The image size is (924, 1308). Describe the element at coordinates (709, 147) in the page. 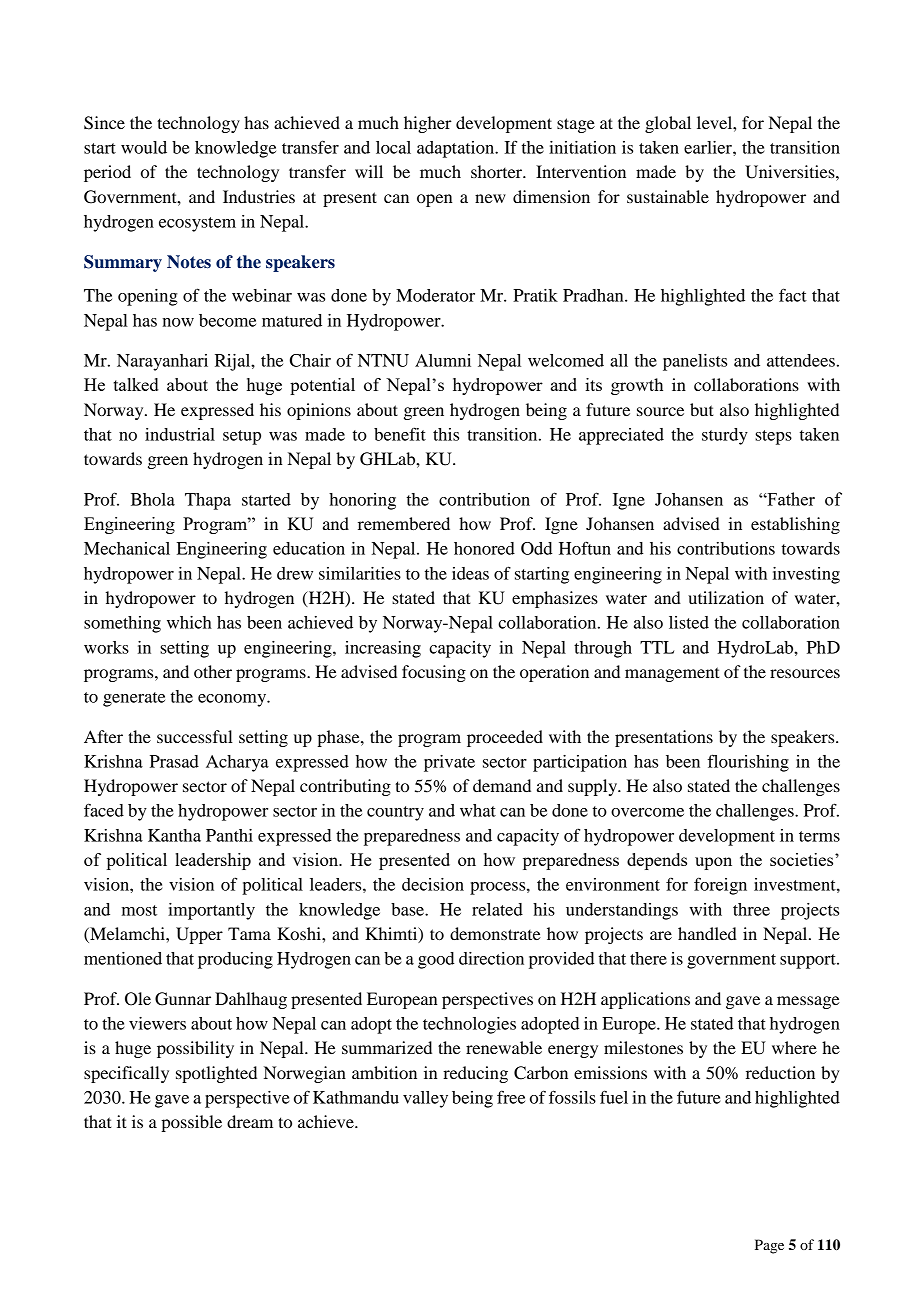

I see `earlier` at that location.
